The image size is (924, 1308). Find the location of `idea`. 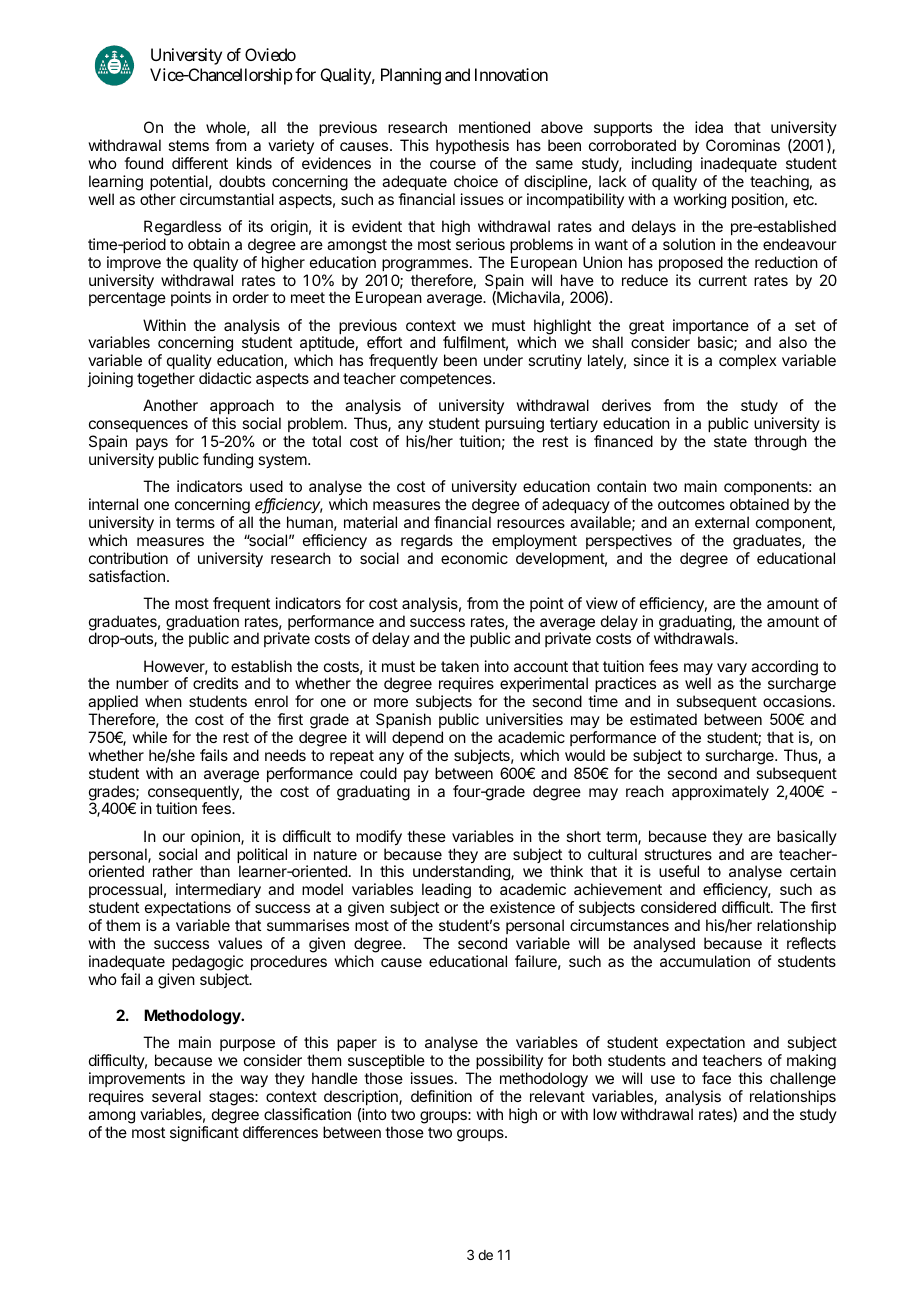

idea is located at coordinates (709, 127).
